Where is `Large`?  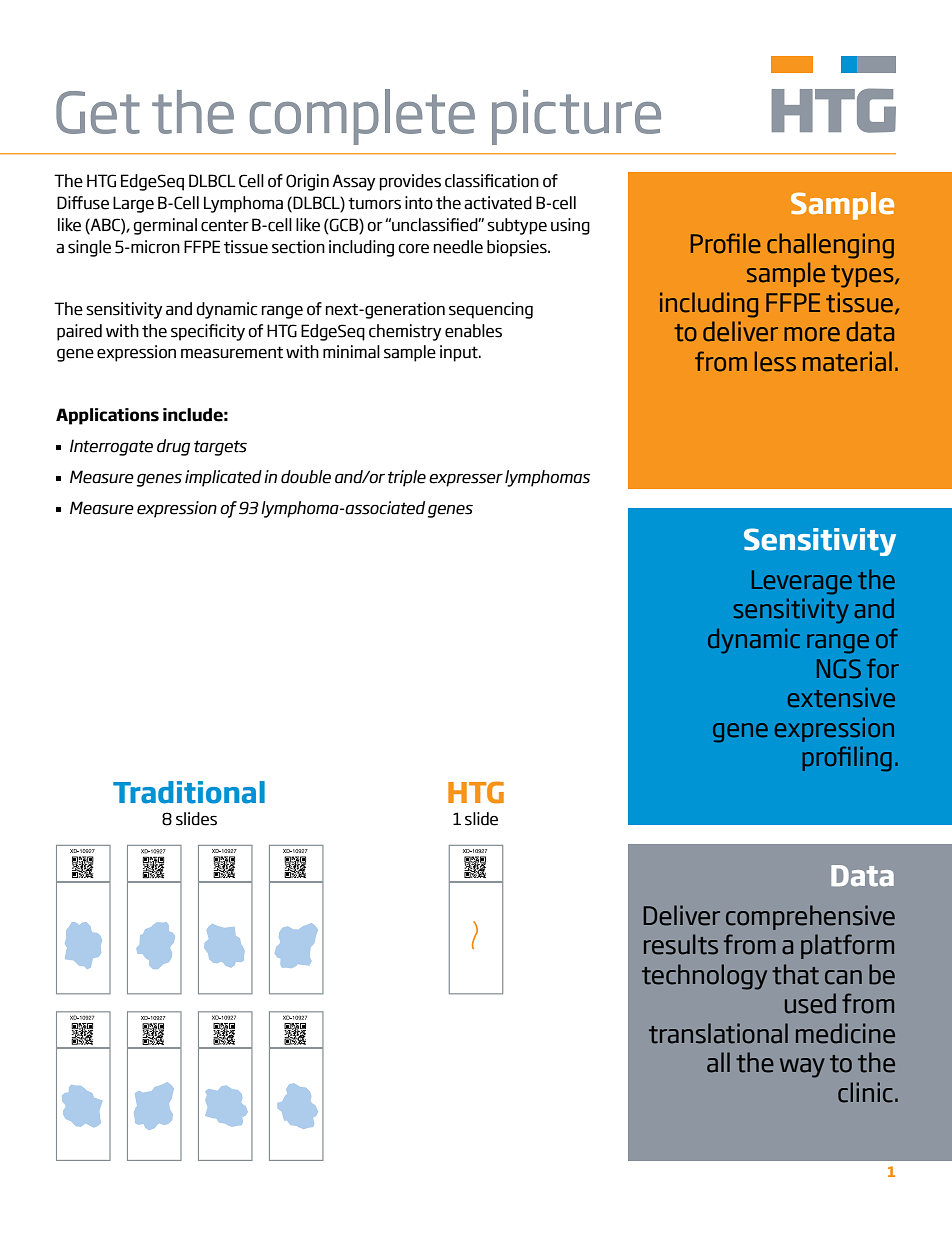 Large is located at coordinates (133, 204).
